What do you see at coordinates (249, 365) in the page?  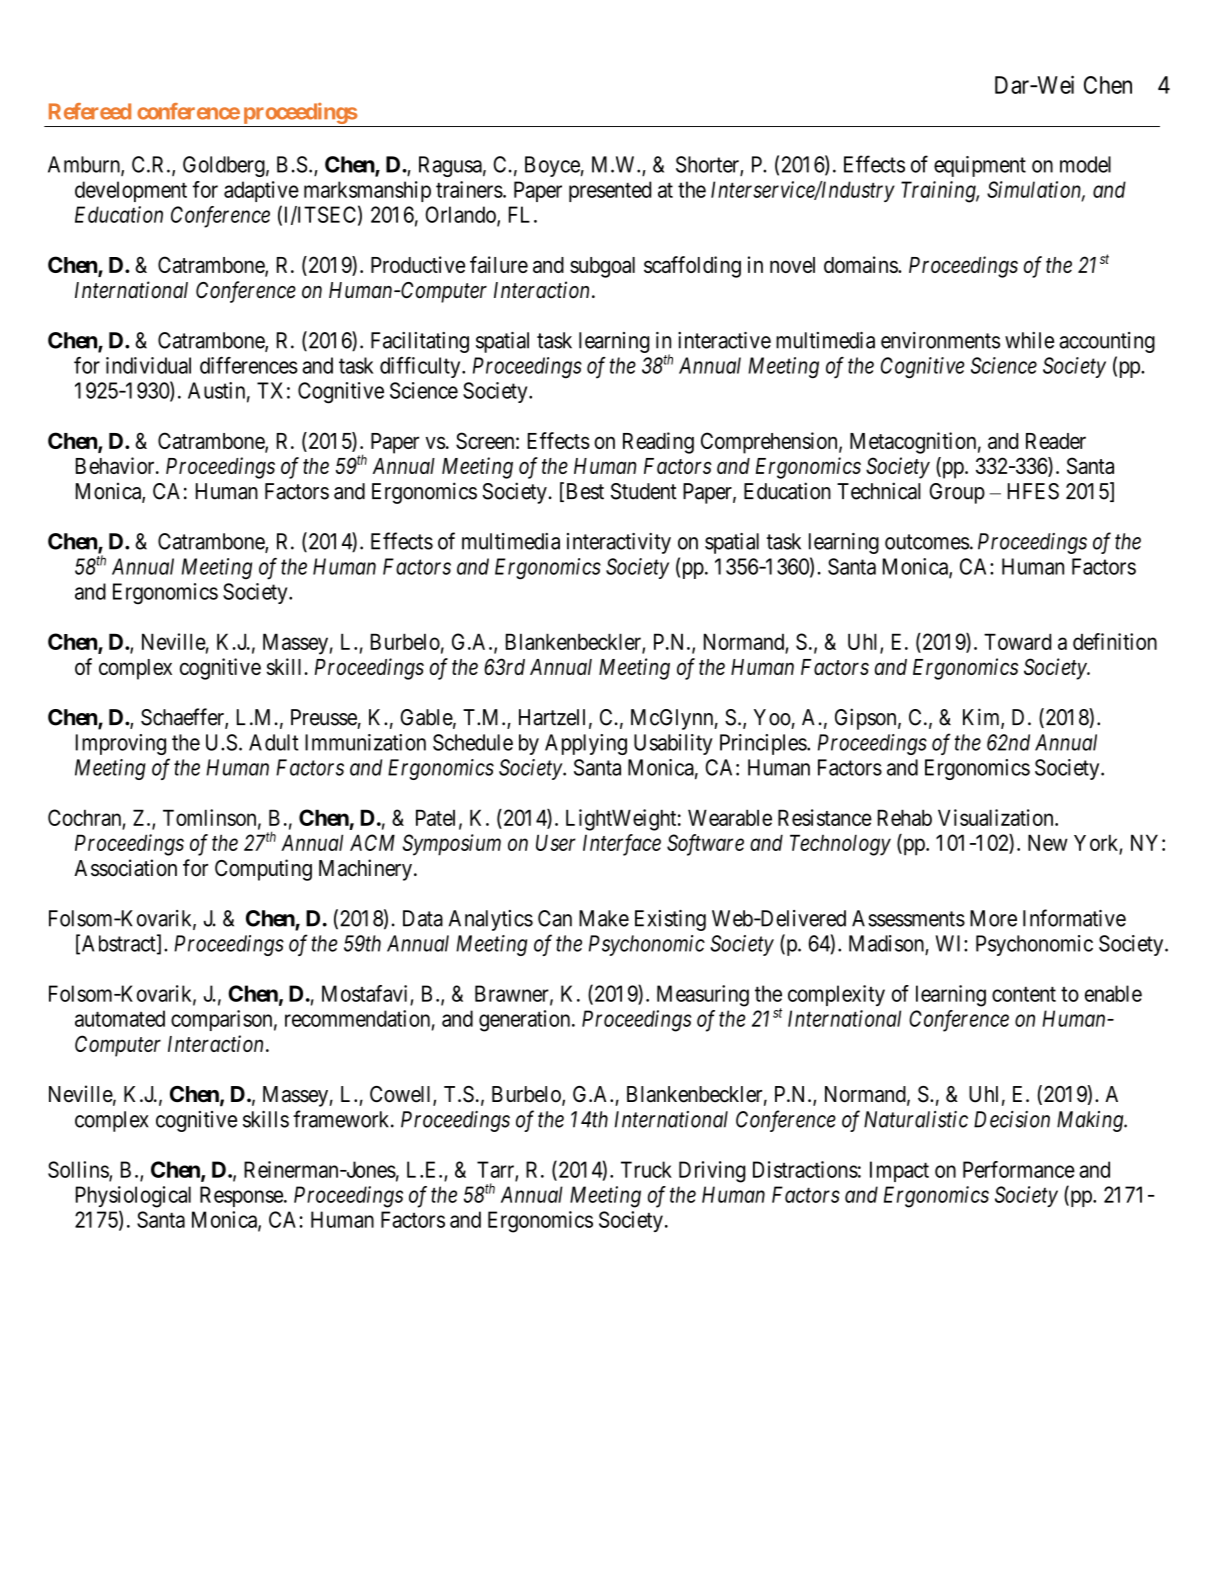 I see `differences` at bounding box center [249, 365].
